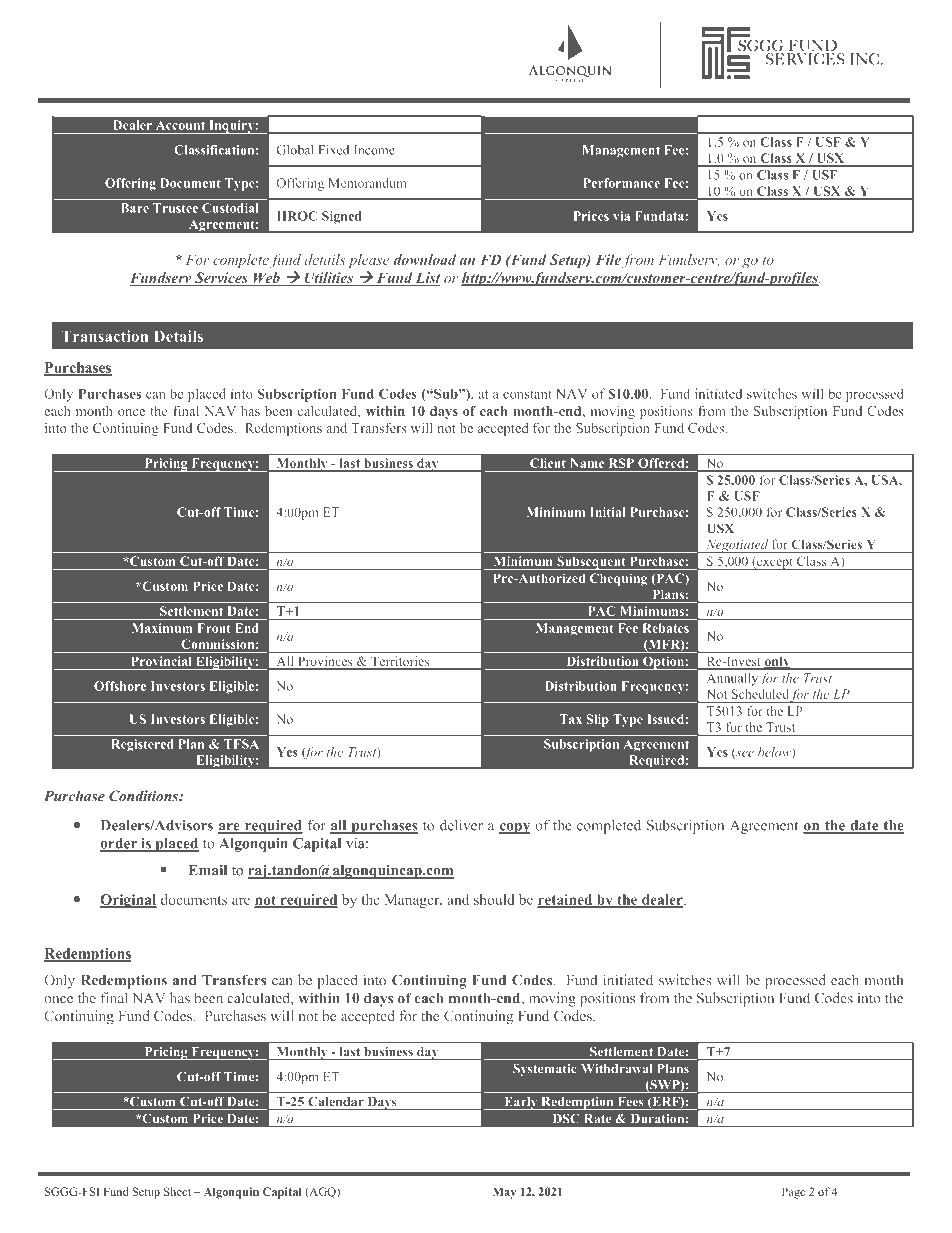  Describe the element at coordinates (162, 628) in the image. I see `Maximum` at that location.
